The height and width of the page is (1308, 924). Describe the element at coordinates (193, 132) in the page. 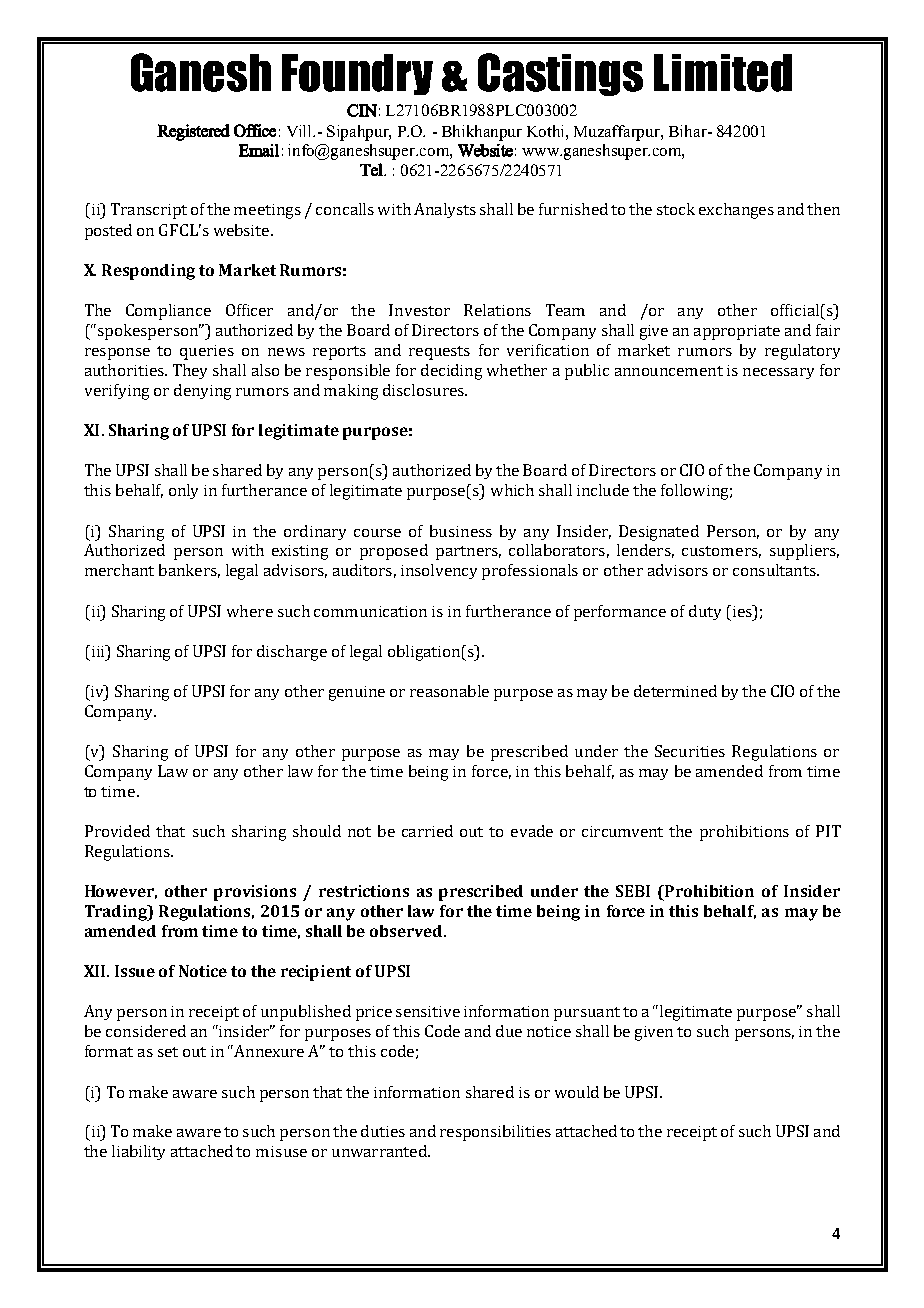

I see `Registered` at that location.
